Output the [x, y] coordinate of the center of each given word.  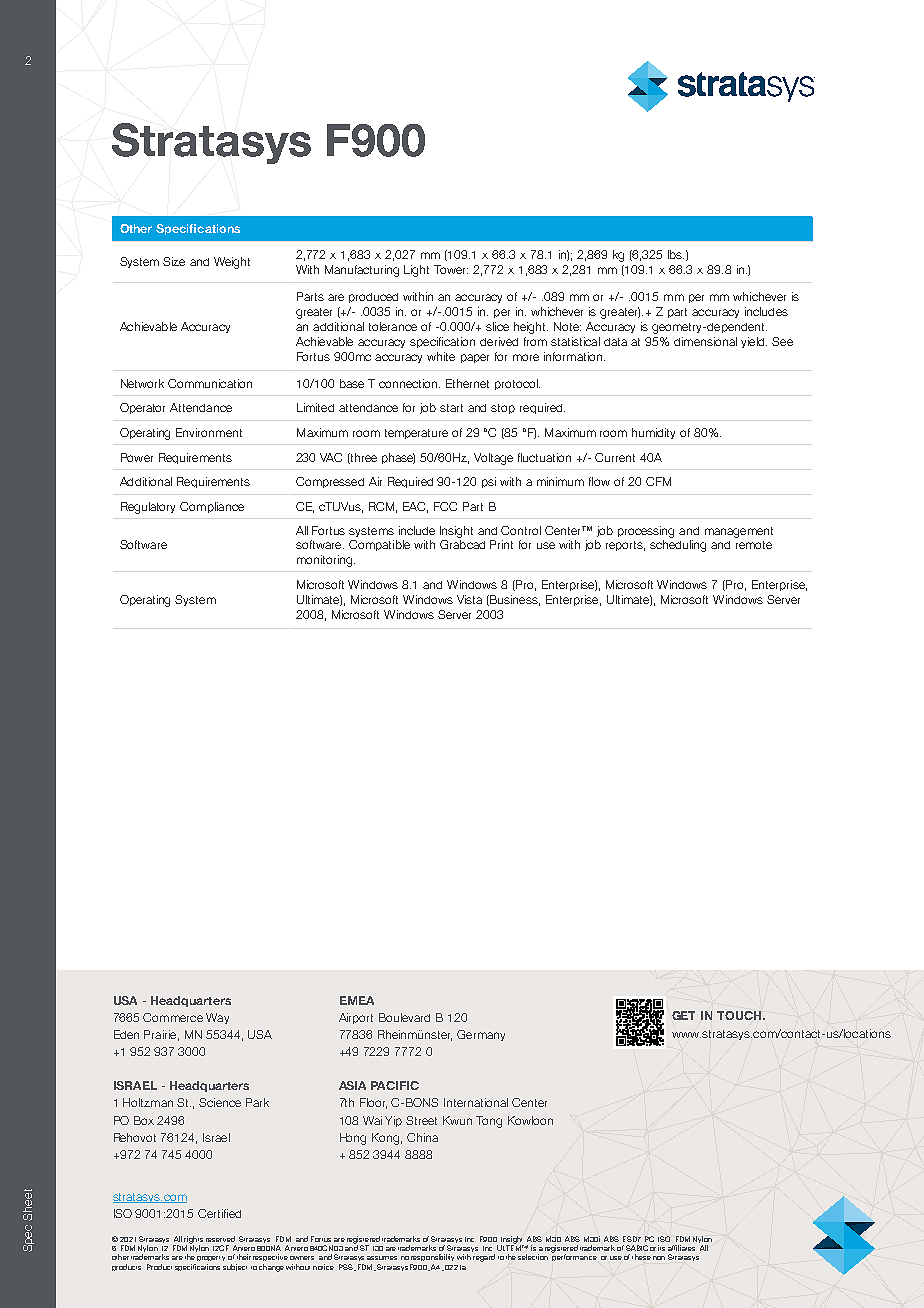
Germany [481, 1035]
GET [683, 1015]
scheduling [678, 546]
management [739, 532]
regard [484, 1258]
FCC [445, 506]
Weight [232, 263]
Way [217, 1018]
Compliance [212, 507]
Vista [469, 599]
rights [193, 1241]
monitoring [324, 561]
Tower [451, 269]
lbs [676, 254]
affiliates [681, 1248]
